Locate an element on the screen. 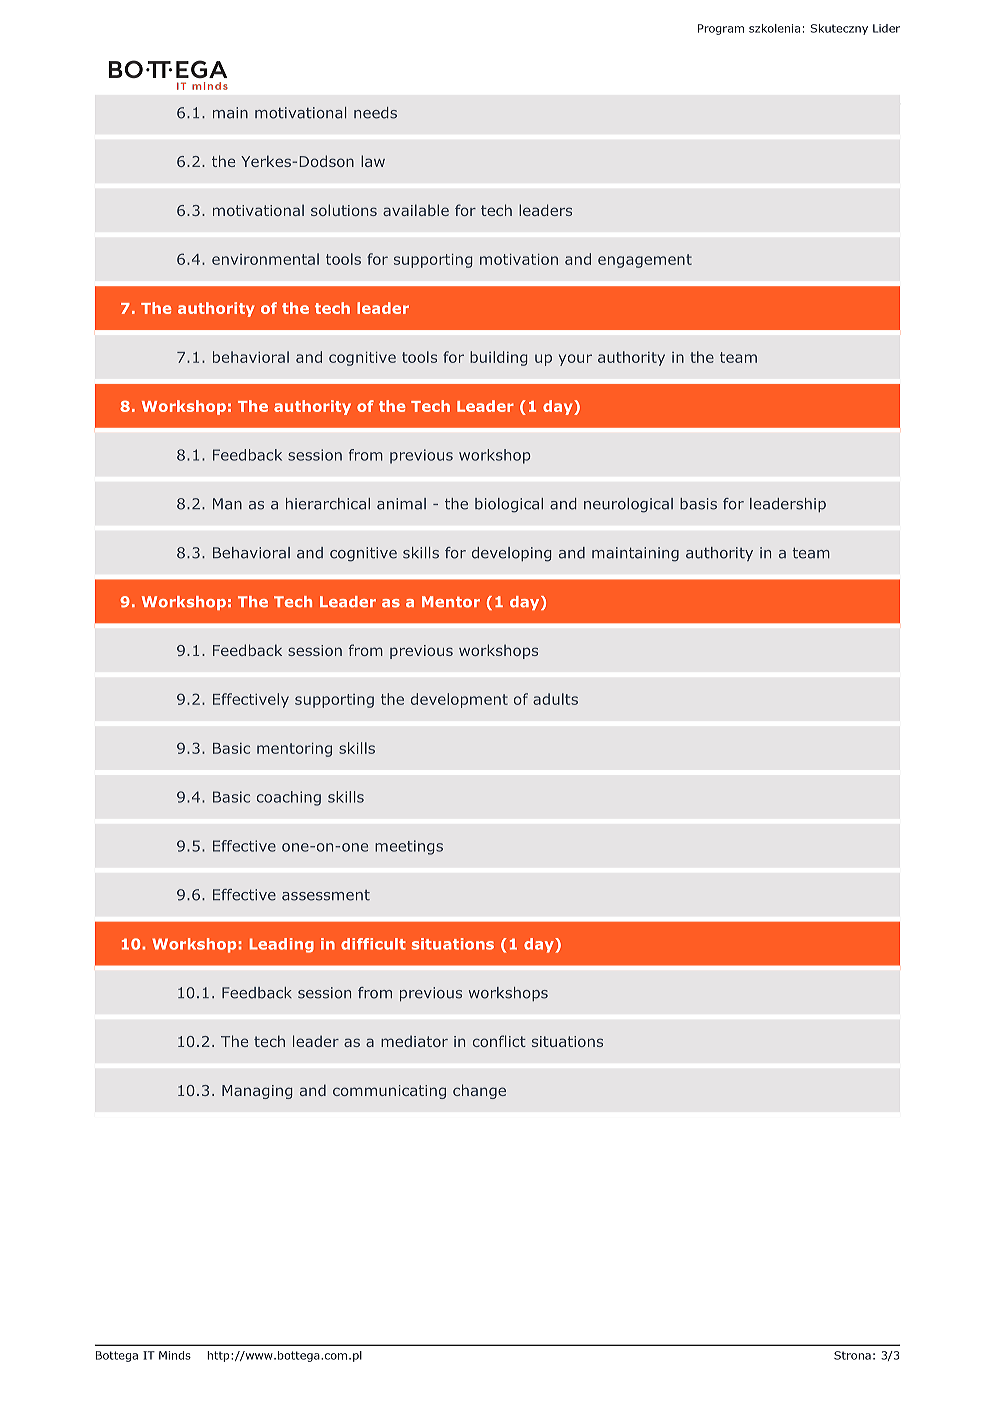 The width and height of the screenshot is (995, 1407). environmental is located at coordinates (265, 259).
